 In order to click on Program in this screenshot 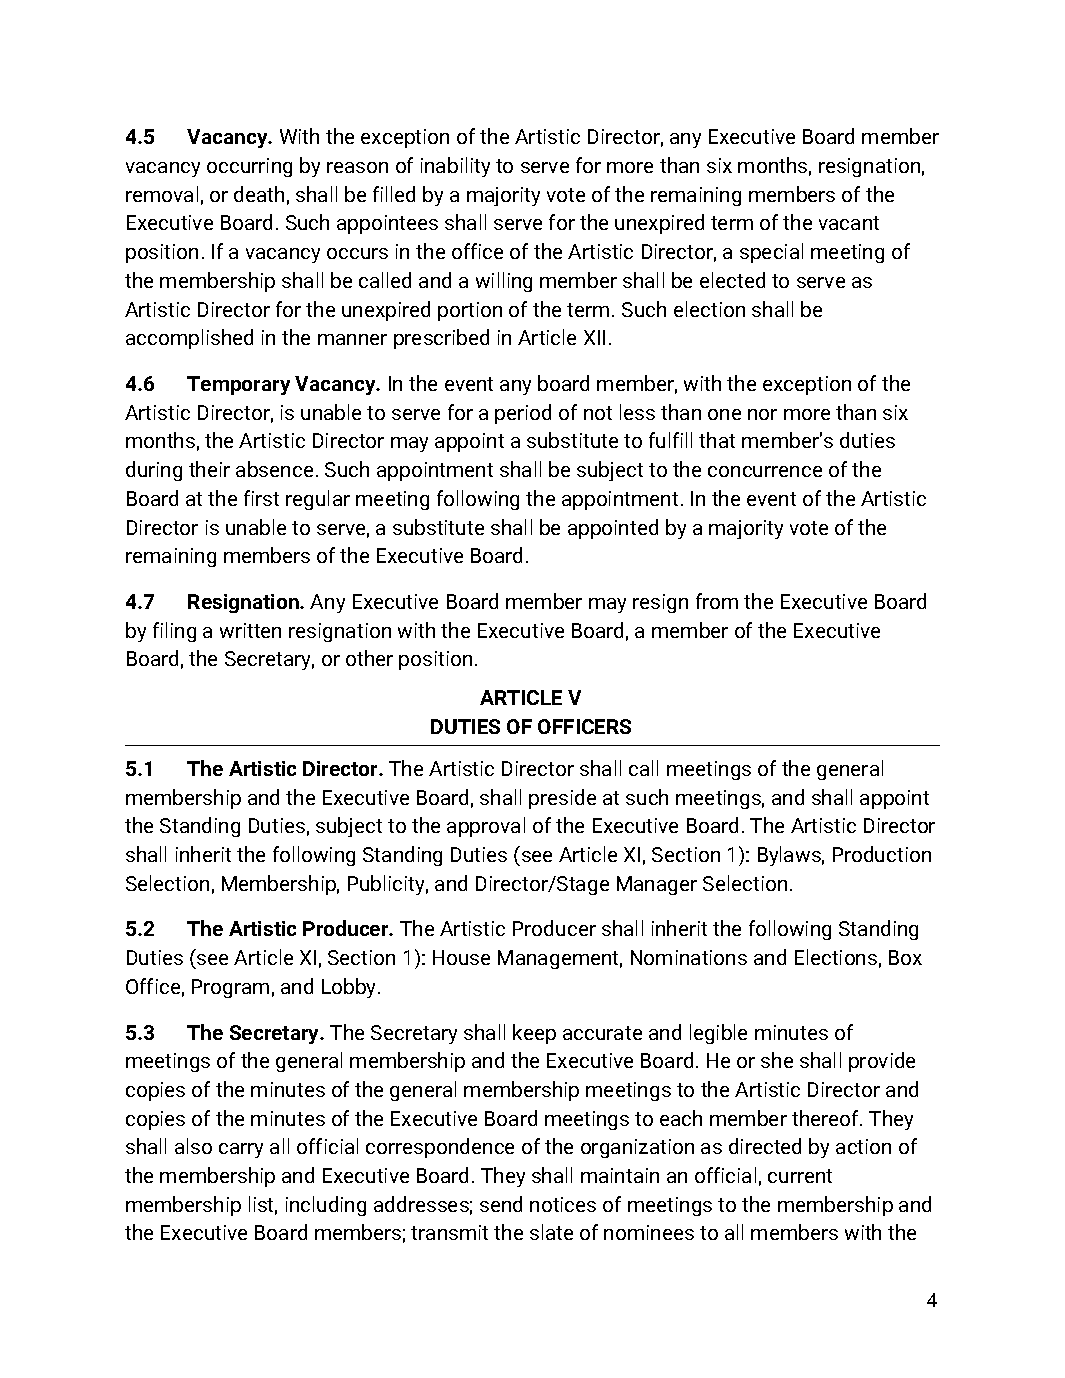, I will do `click(230, 988)`.
